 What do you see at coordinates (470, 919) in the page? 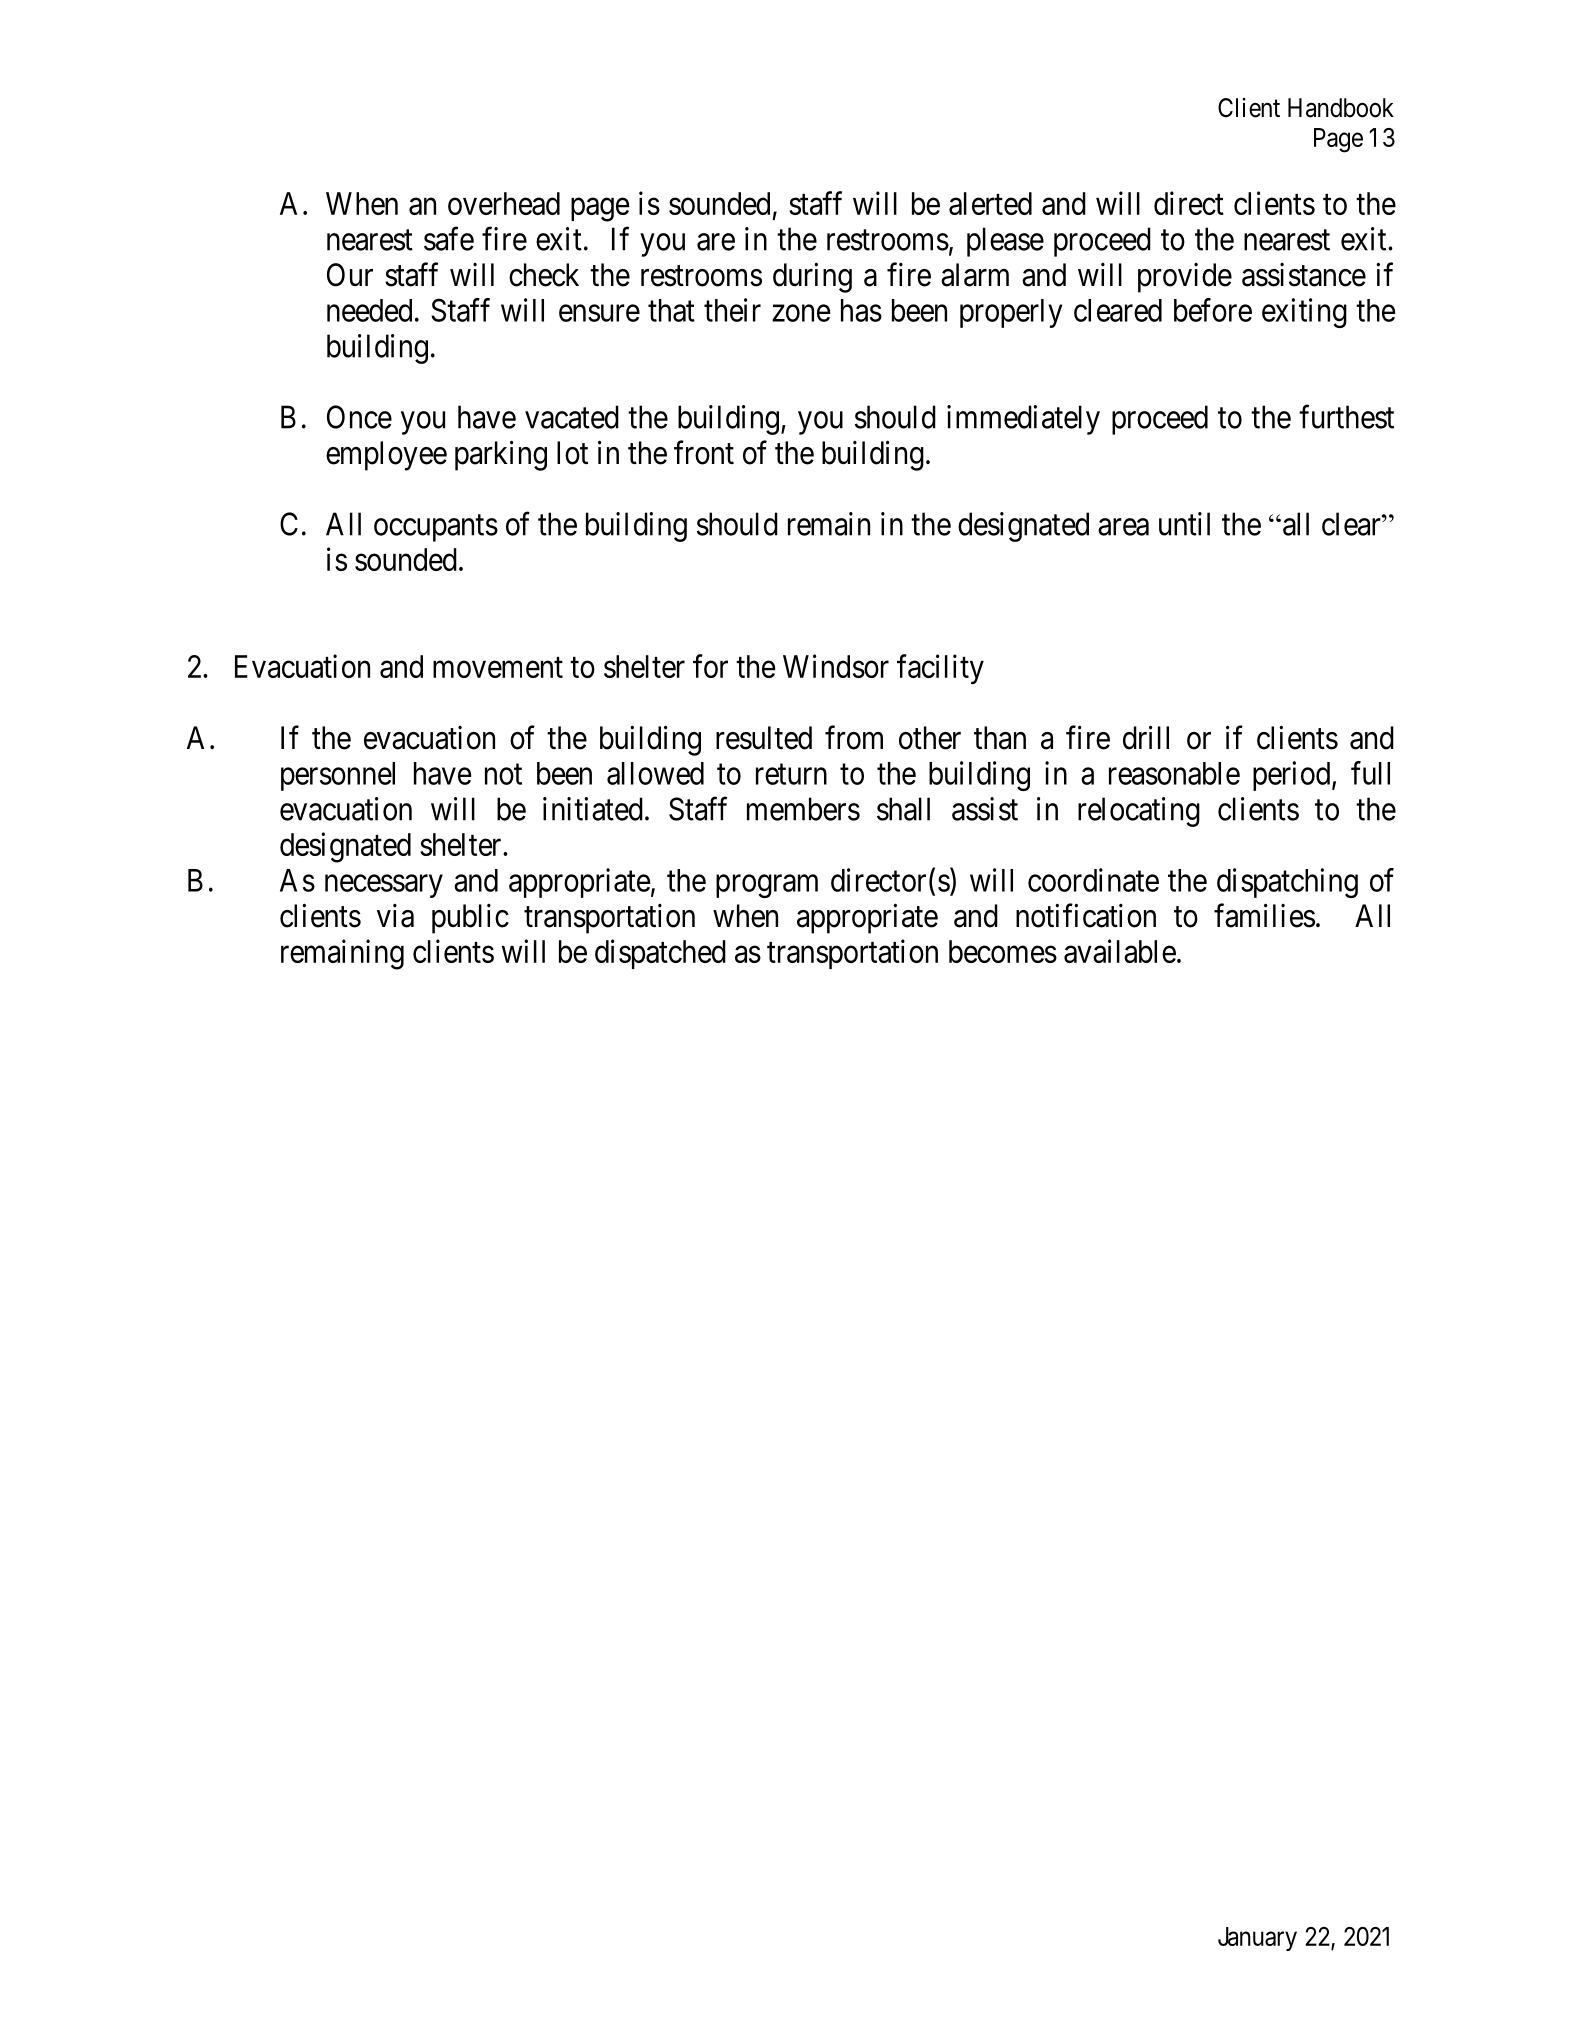
I see `public` at bounding box center [470, 919].
